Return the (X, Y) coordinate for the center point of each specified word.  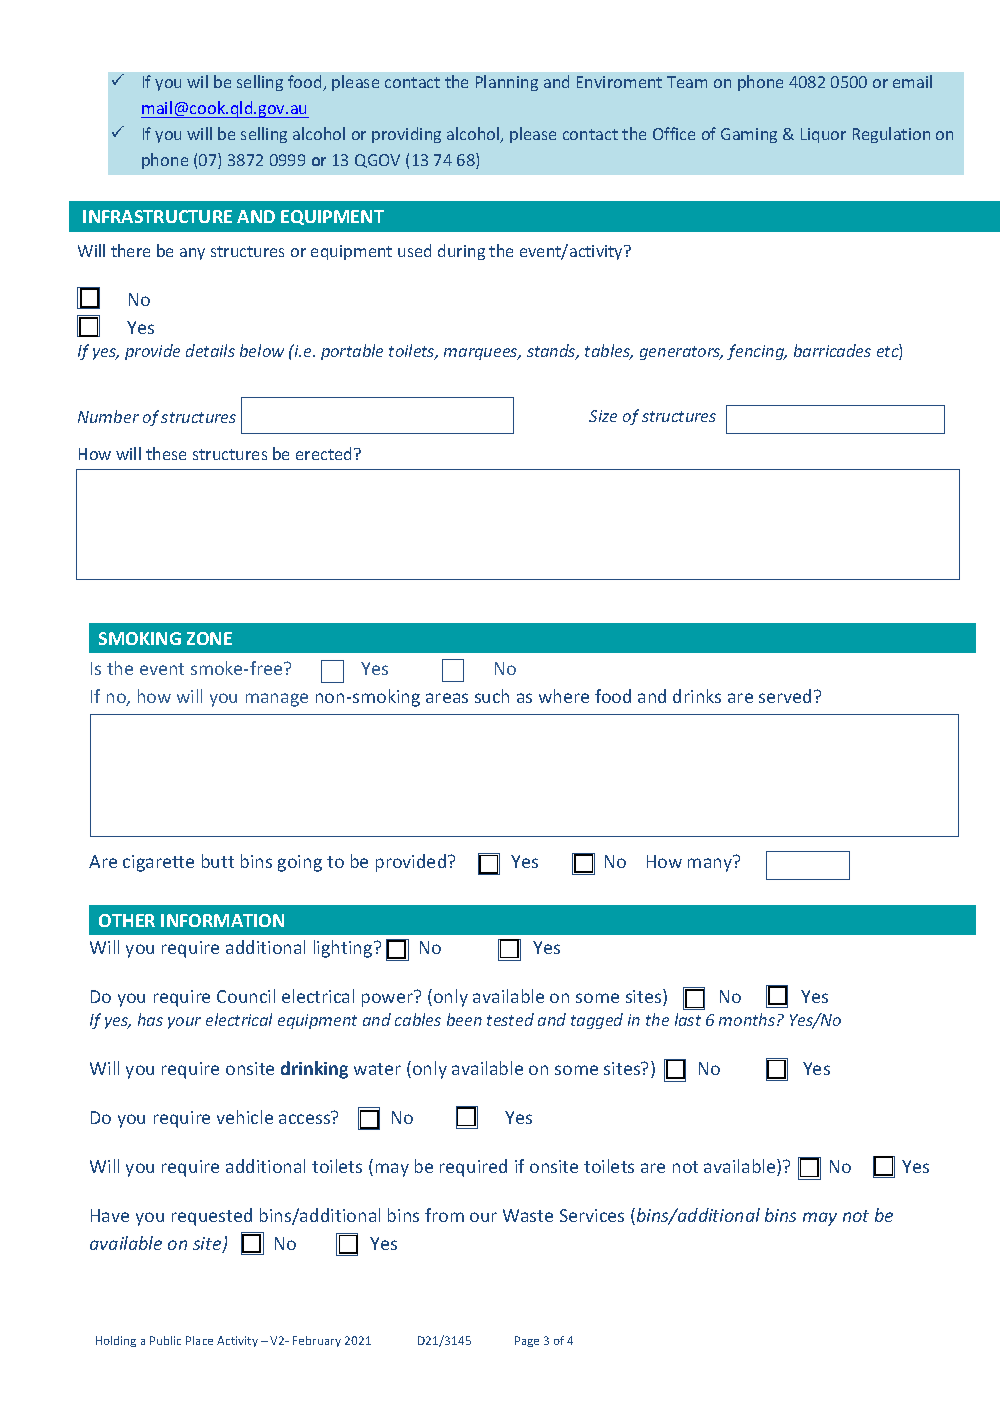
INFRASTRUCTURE (157, 216)
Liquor (823, 135)
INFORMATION (222, 920)
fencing (757, 352)
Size (603, 416)
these (166, 453)
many (710, 865)
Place (199, 1340)
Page (527, 1341)
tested (510, 1019)
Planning (507, 83)
